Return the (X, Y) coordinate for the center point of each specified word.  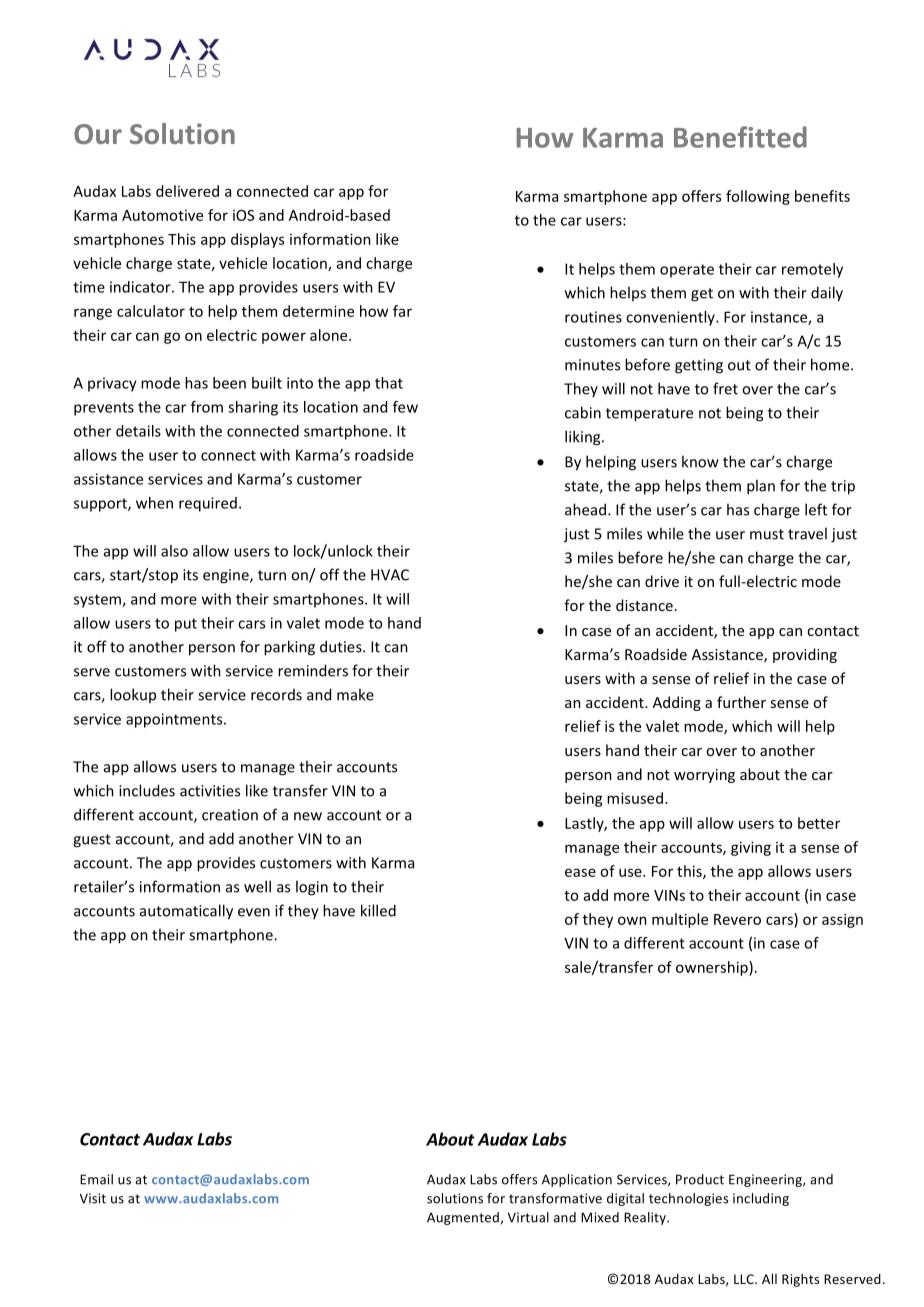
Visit (93, 1198)
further (741, 702)
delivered (187, 191)
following (758, 197)
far (402, 311)
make (355, 694)
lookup (133, 695)
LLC (745, 1279)
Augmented (463, 1218)
